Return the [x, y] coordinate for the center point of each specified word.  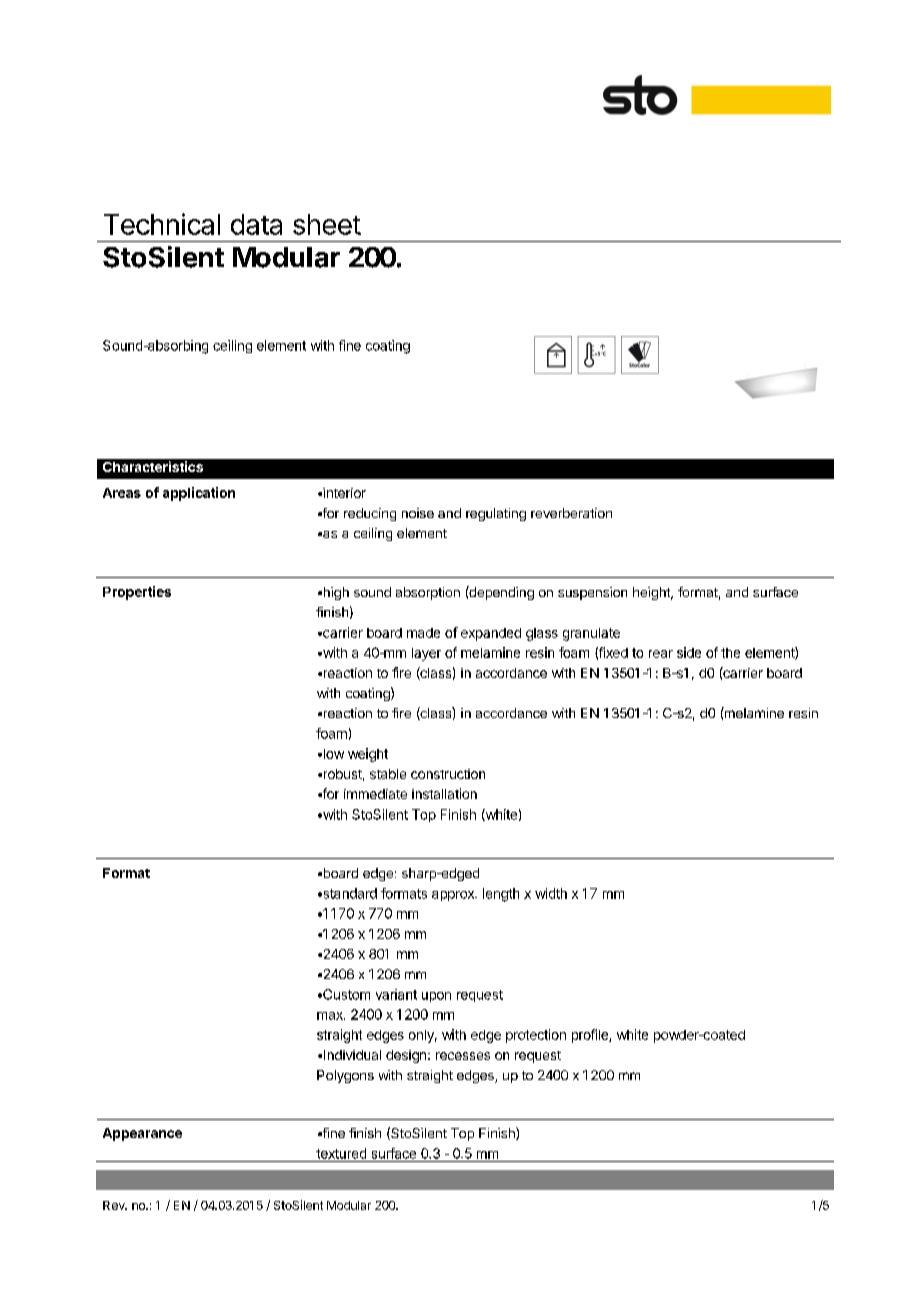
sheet [327, 224]
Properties [137, 593]
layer [426, 654]
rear [661, 654]
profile [591, 1036]
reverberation [571, 513]
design [406, 1056]
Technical [162, 224]
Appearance [142, 1134]
